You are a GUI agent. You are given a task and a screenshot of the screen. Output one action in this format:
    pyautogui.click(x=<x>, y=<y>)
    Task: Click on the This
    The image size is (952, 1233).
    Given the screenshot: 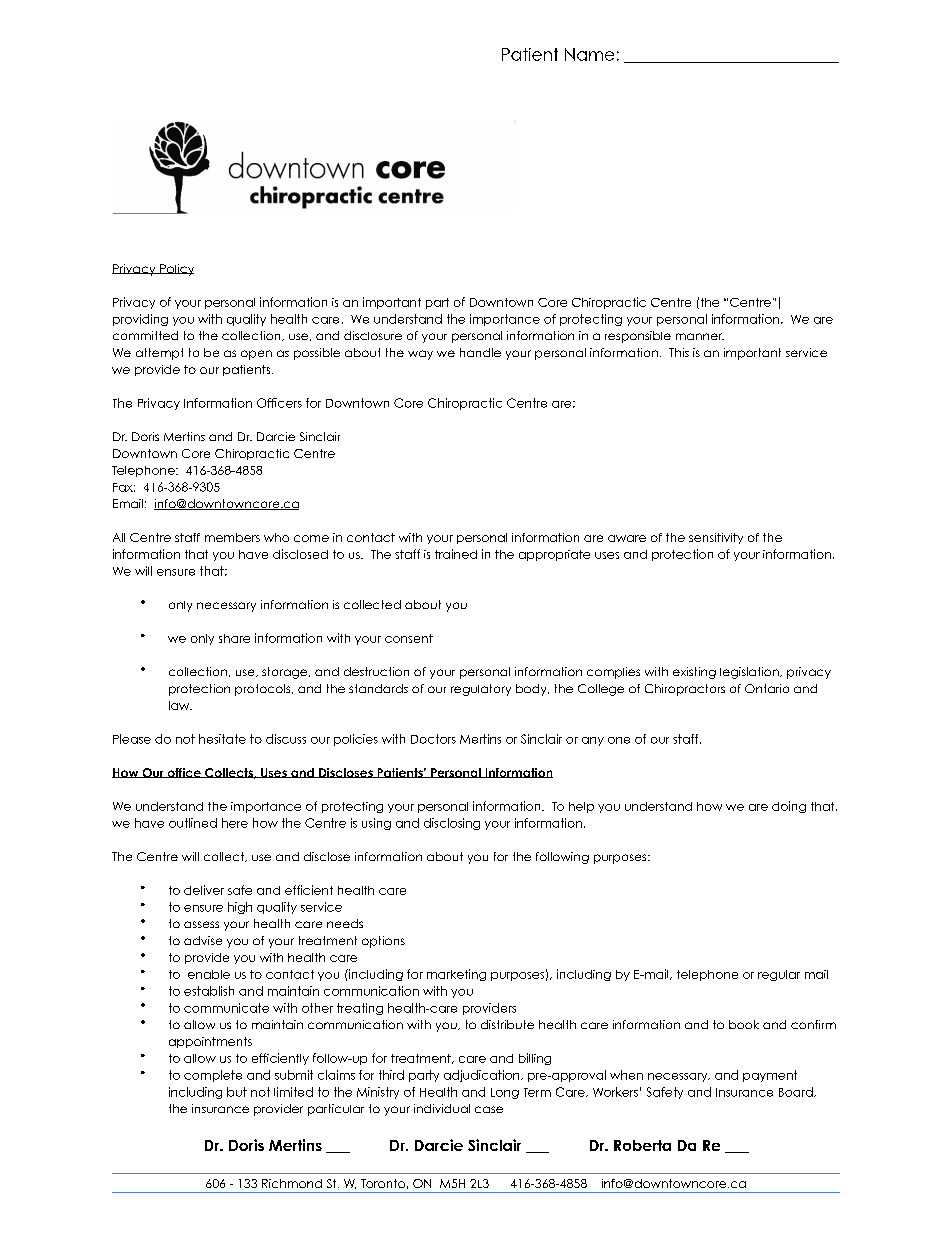 What is the action you would take?
    pyautogui.click(x=679, y=352)
